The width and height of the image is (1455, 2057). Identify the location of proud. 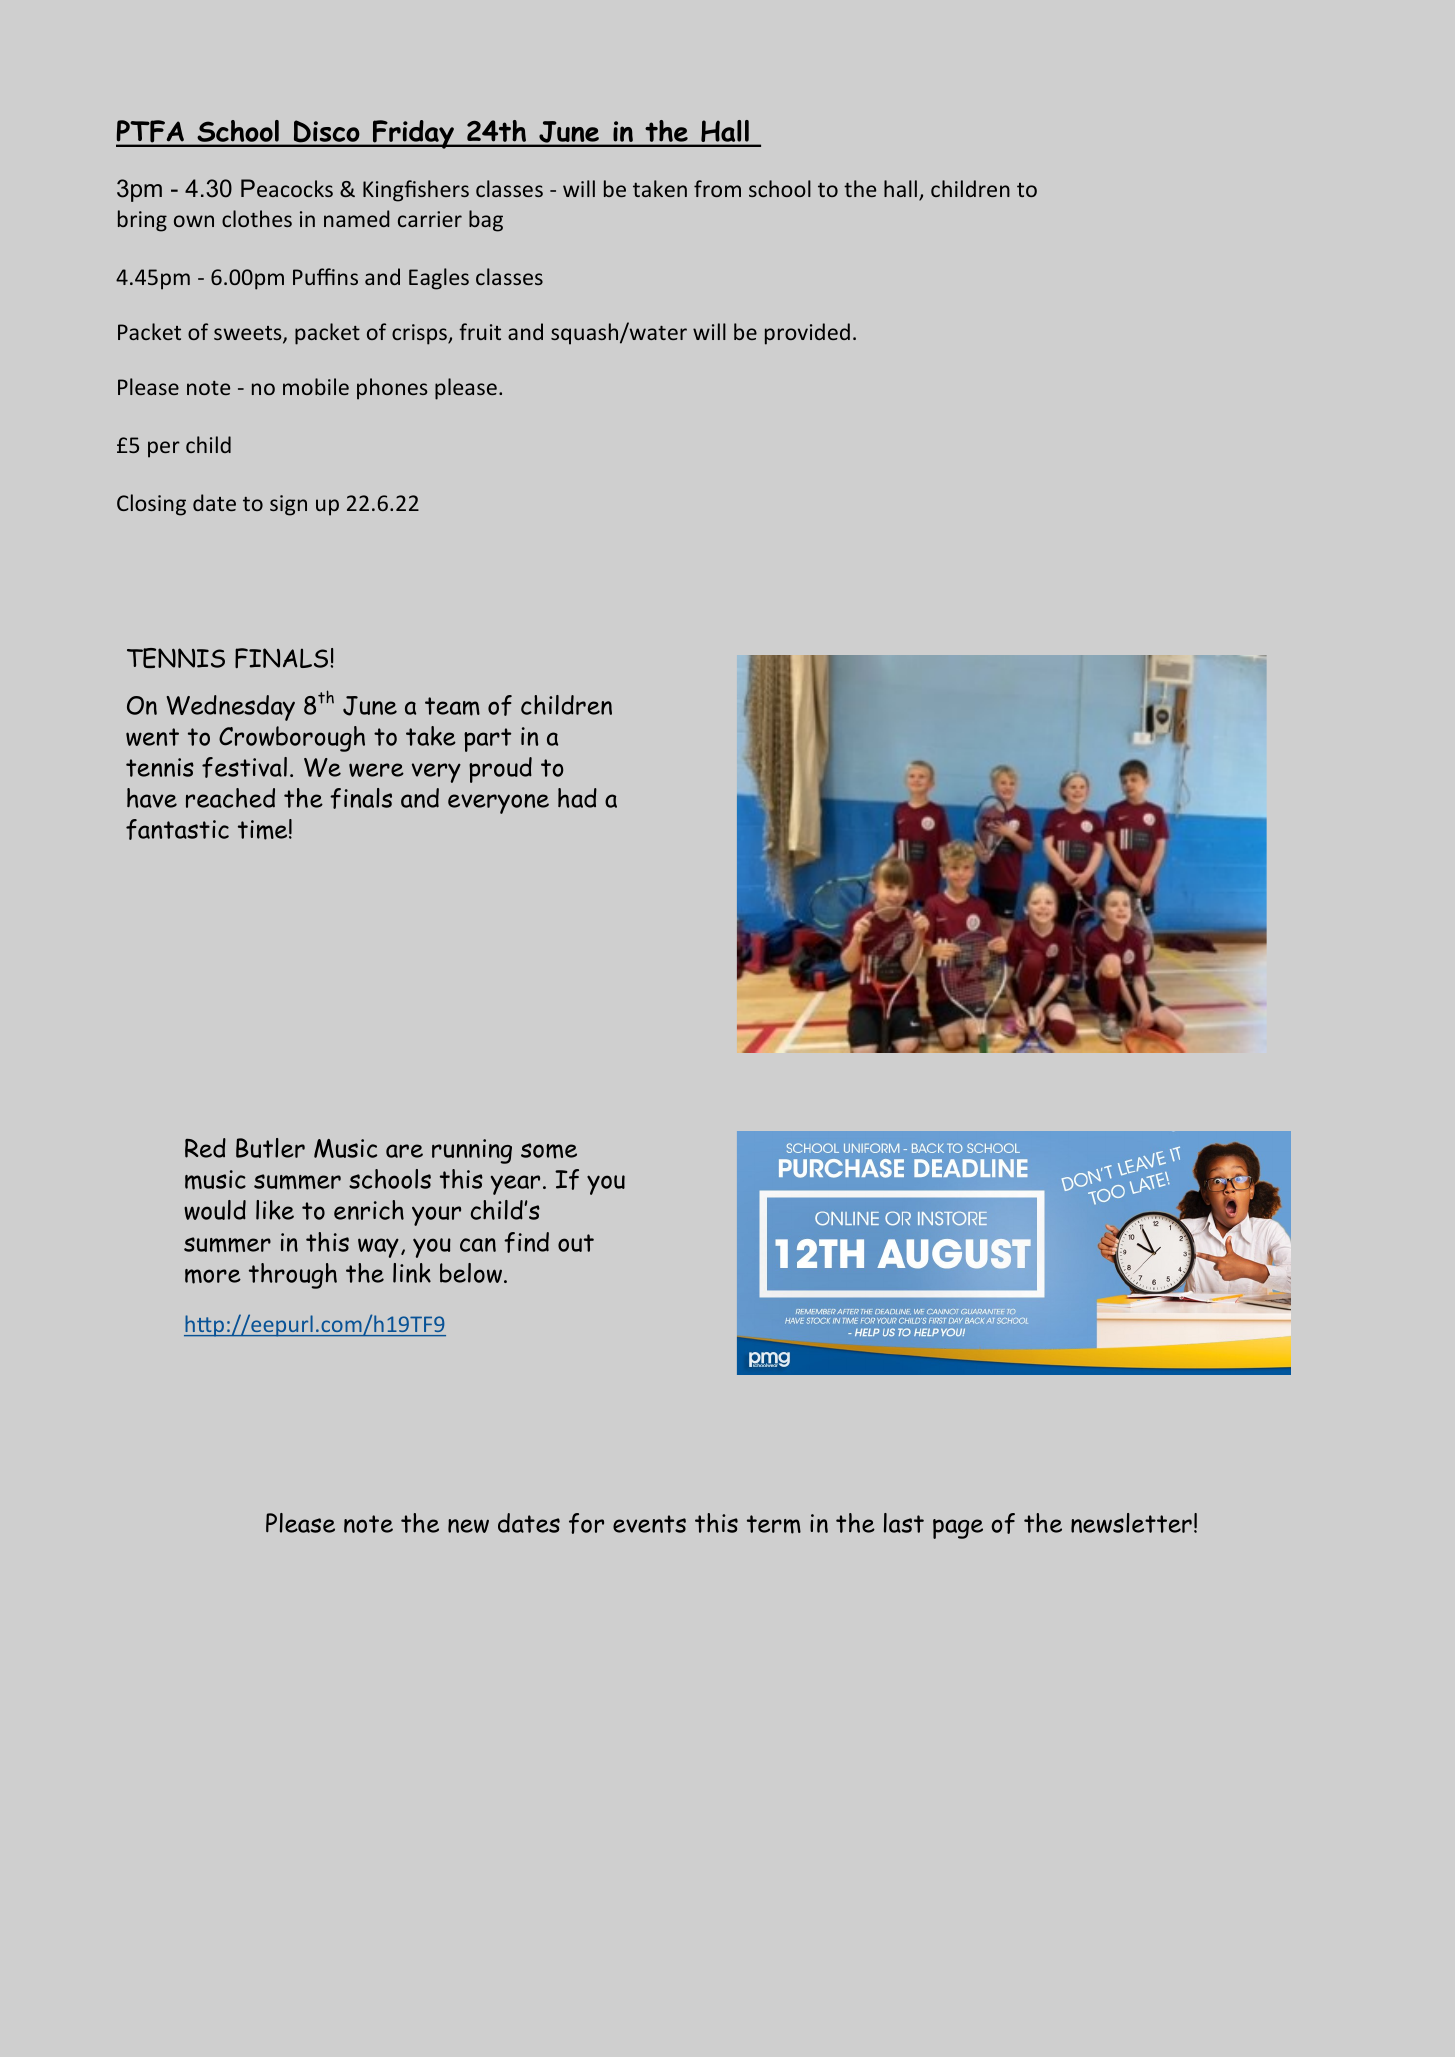
(500, 770).
